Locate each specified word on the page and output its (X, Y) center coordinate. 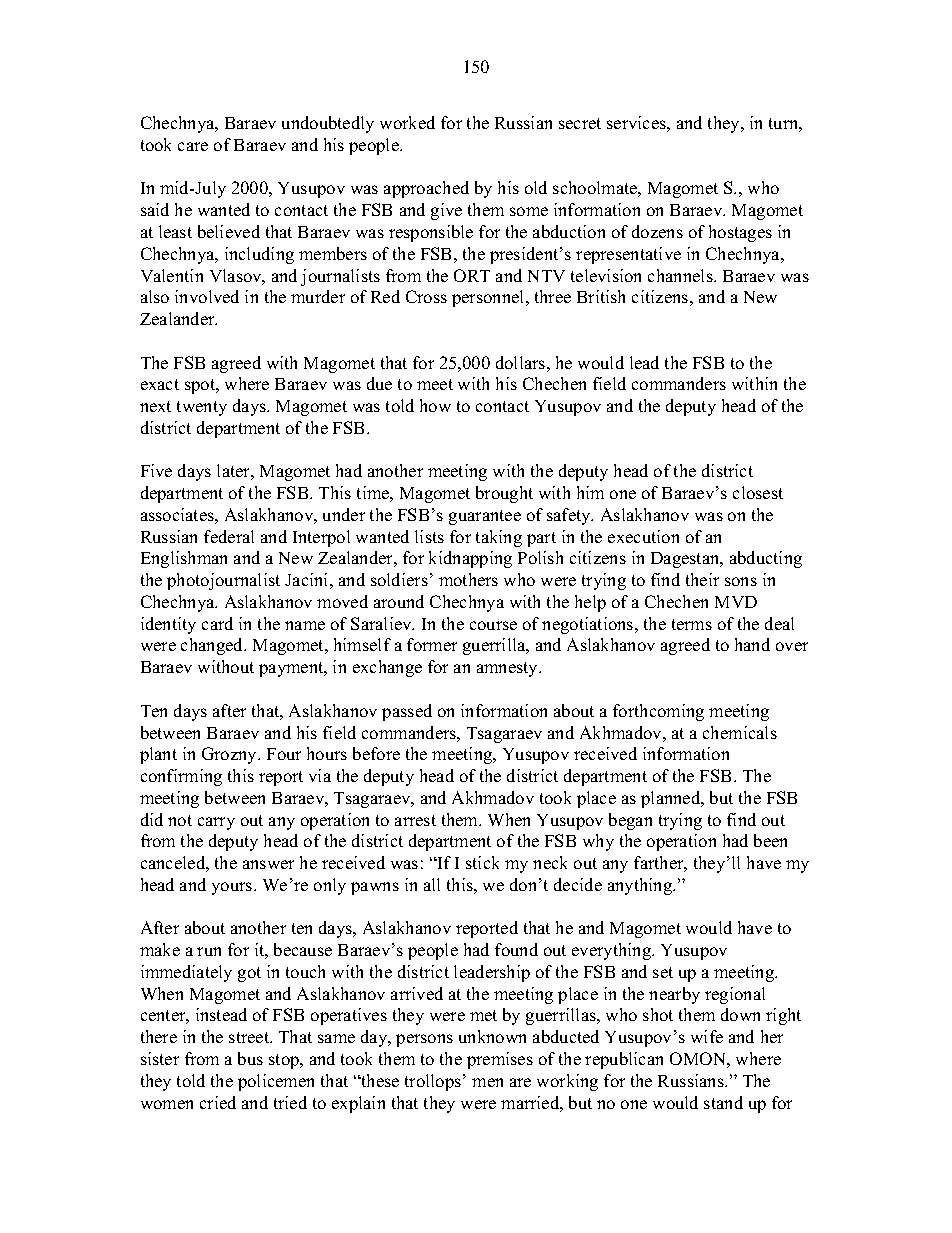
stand (723, 1102)
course (493, 625)
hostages (740, 233)
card (217, 623)
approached (426, 189)
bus (250, 1058)
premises (500, 1060)
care (193, 146)
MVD (736, 602)
